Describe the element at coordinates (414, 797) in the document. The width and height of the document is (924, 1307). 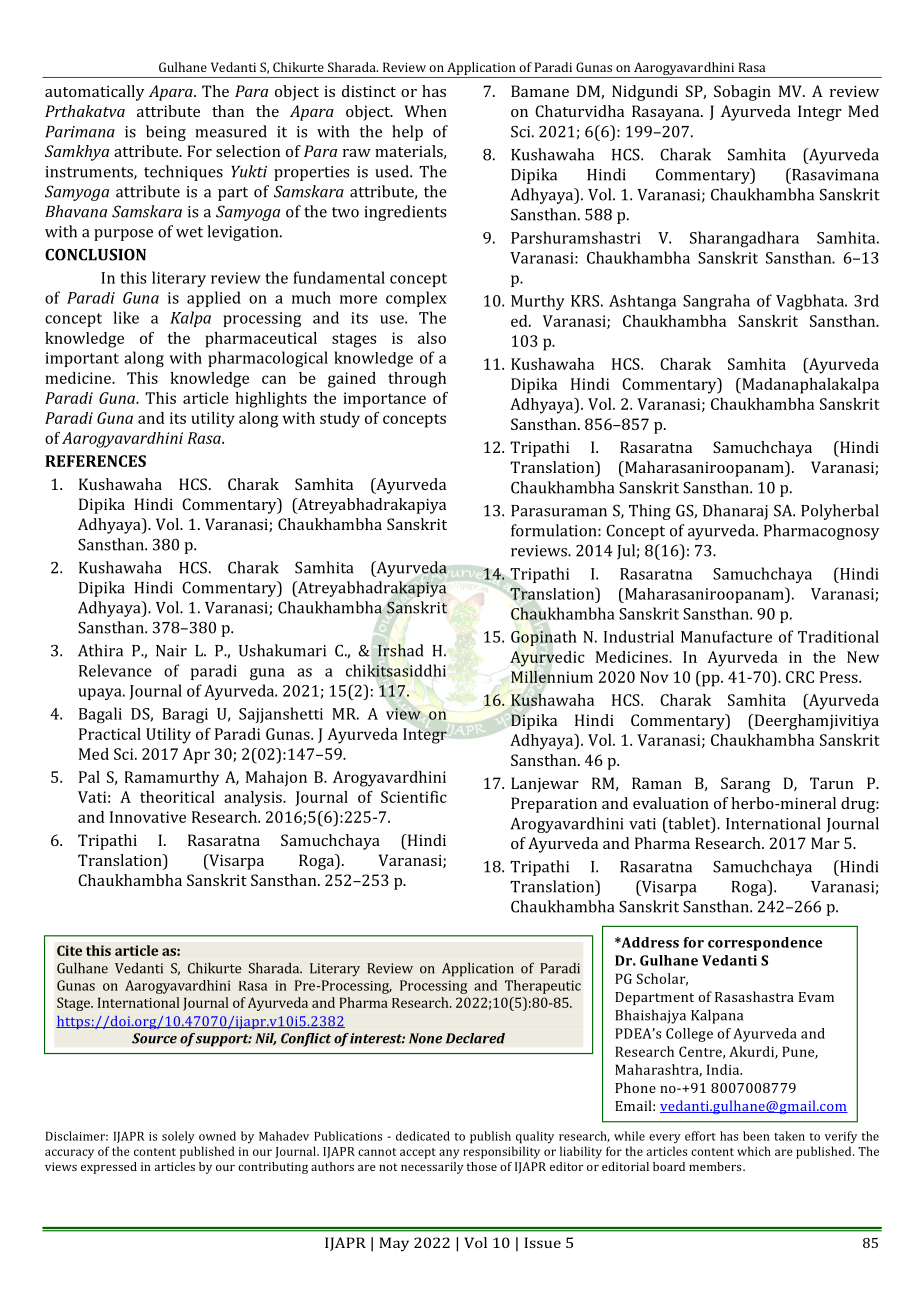
I see `Scientific` at that location.
